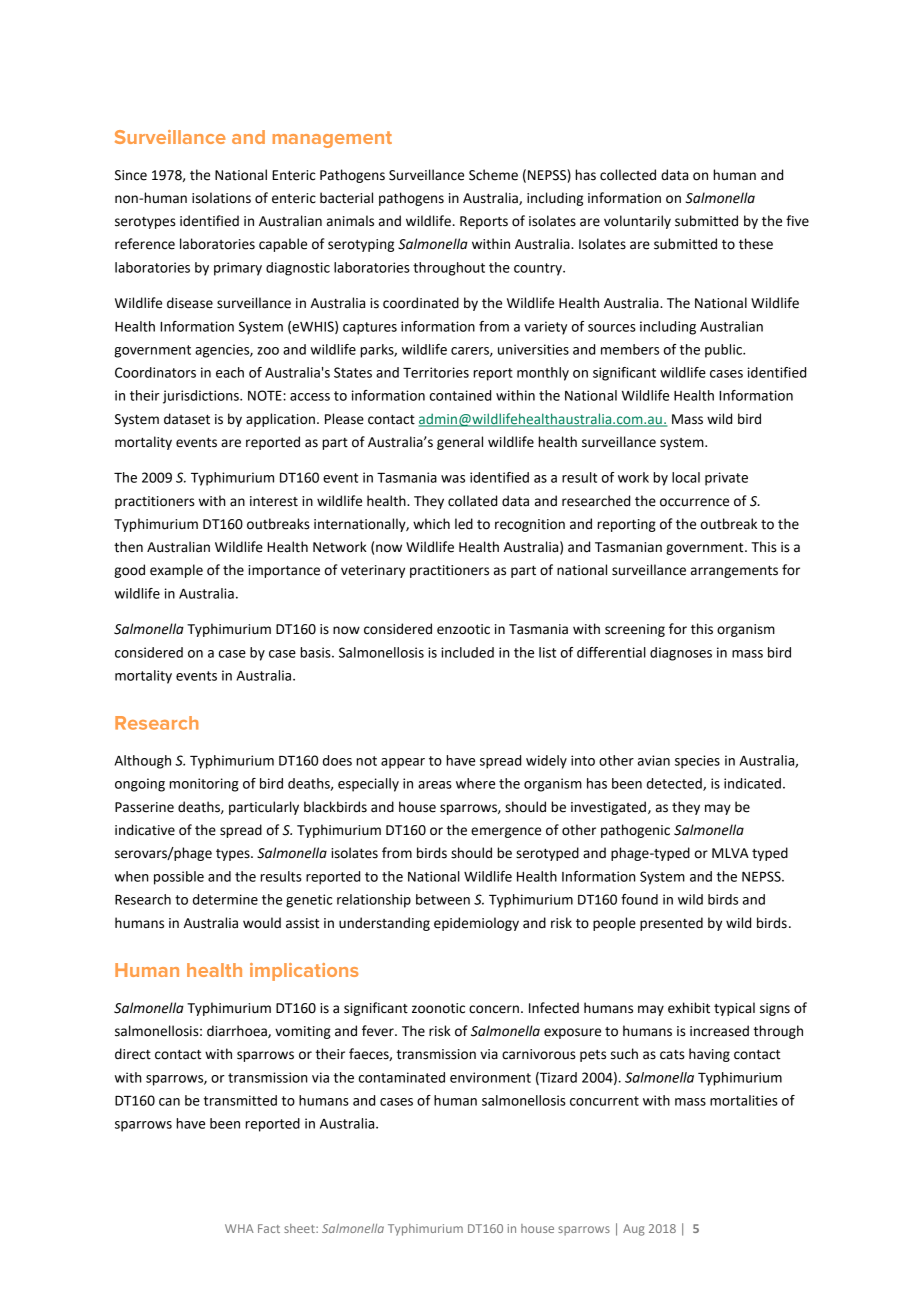  What do you see at coordinates (443, 899) in the screenshot?
I see `between` at bounding box center [443, 899].
